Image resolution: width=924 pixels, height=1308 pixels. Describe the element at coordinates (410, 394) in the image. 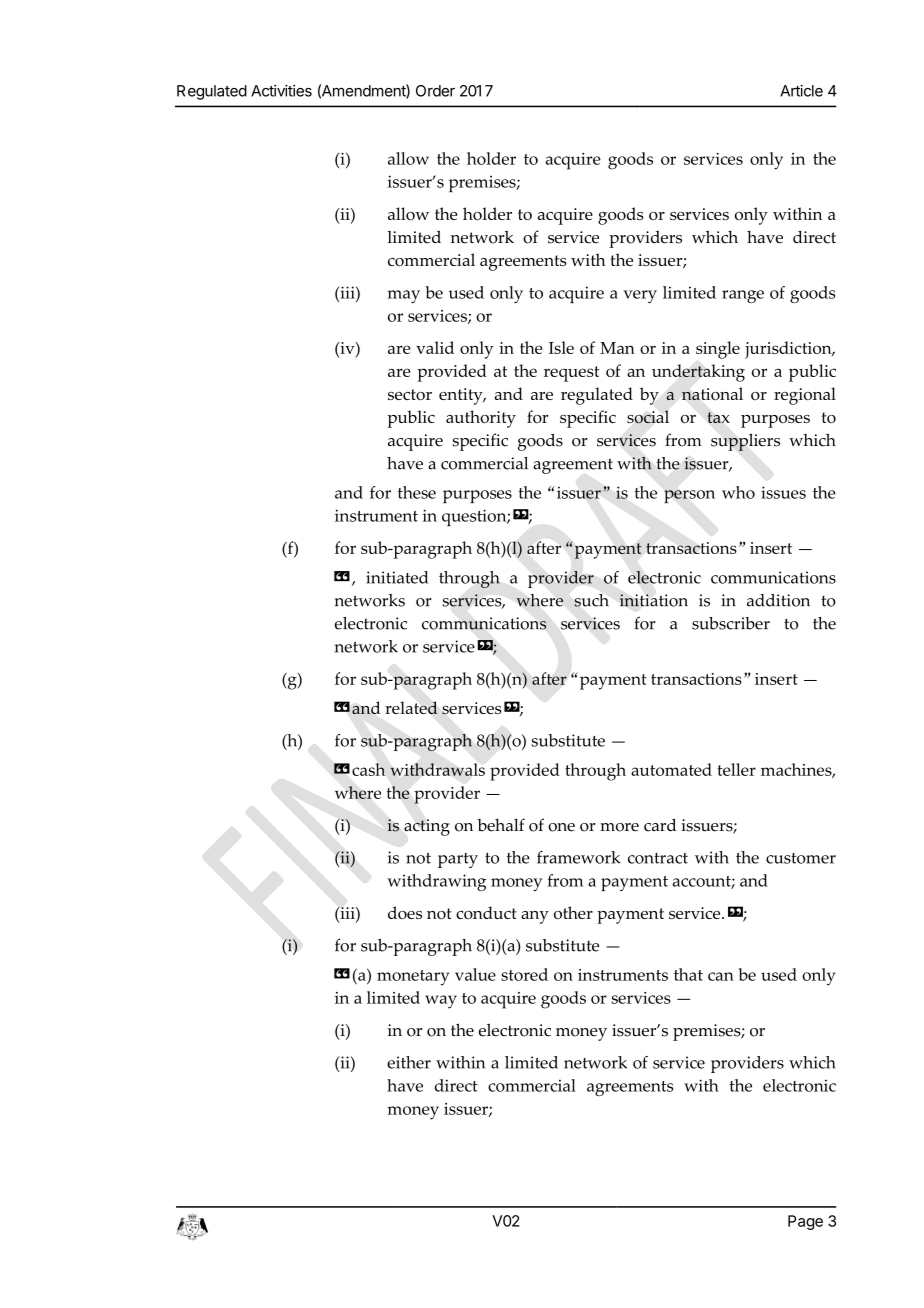

I see `sector` at that location.
